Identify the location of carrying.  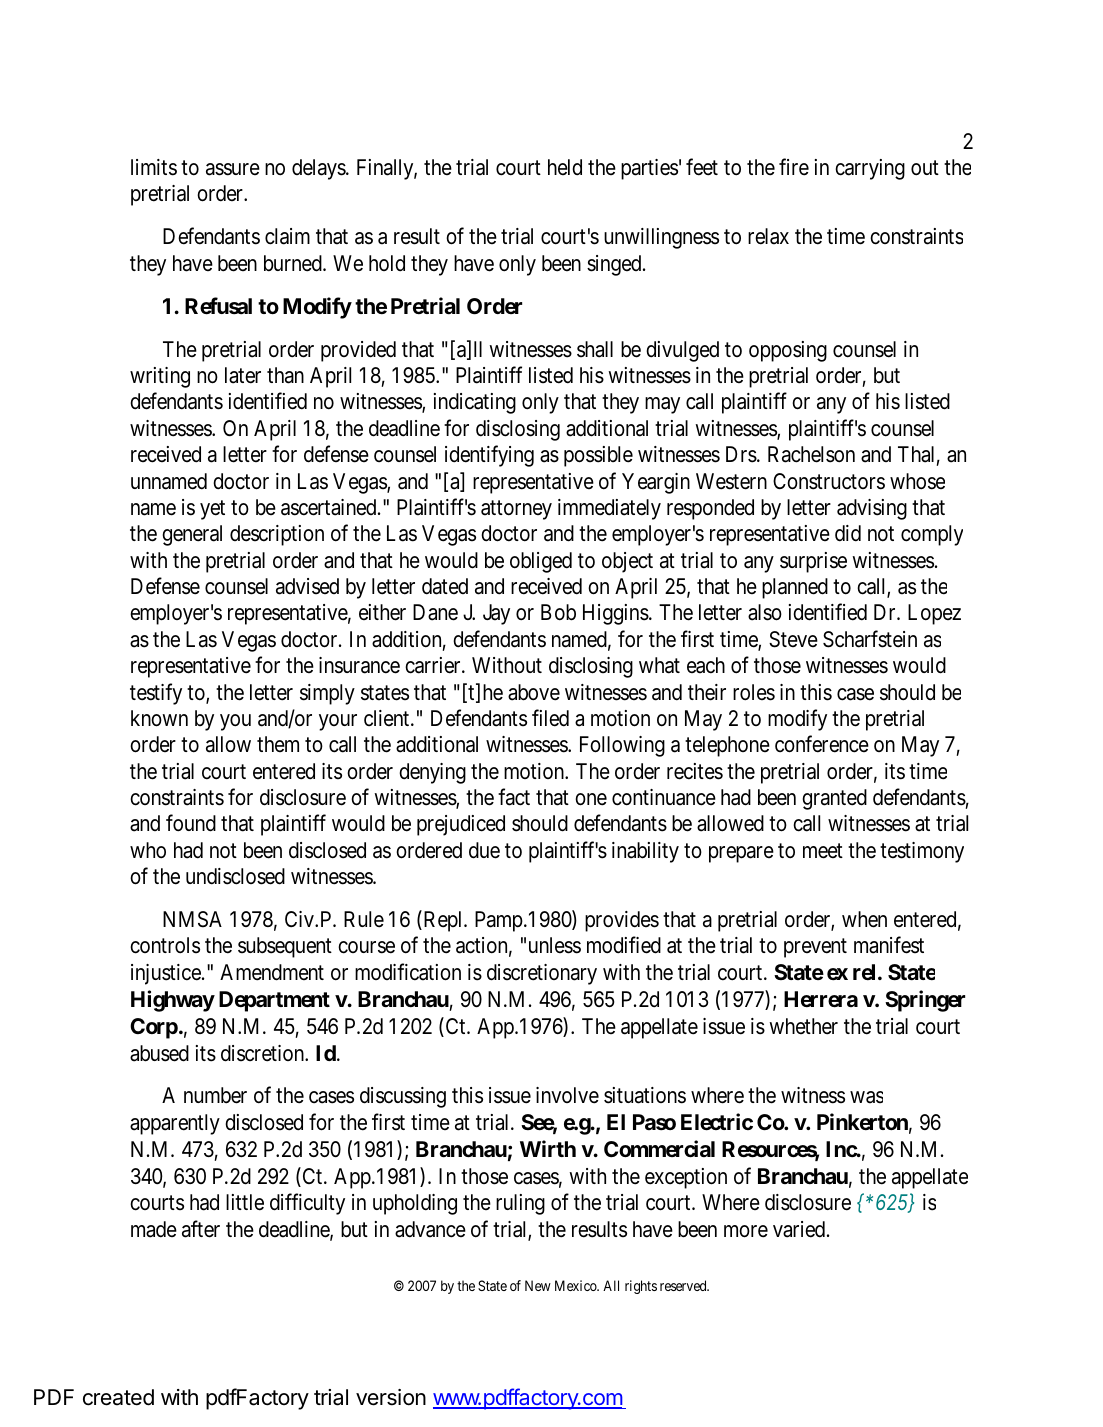
(870, 169).
